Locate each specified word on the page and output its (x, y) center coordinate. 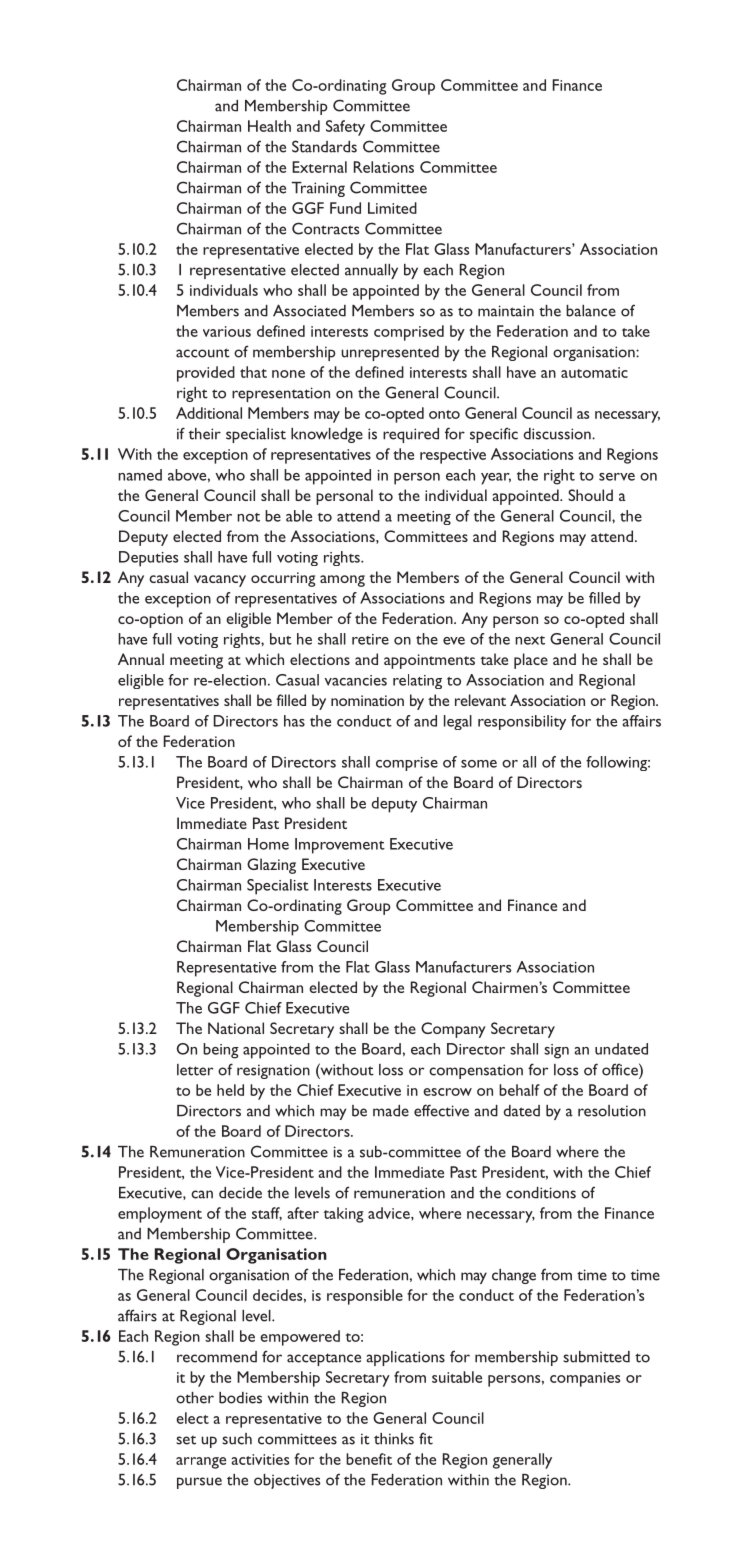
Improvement (340, 846)
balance (591, 311)
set (186, 1440)
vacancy (220, 581)
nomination (367, 700)
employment (160, 1215)
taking (344, 1215)
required (411, 435)
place (531, 661)
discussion (558, 434)
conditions (541, 1193)
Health (269, 126)
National (236, 1028)
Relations (384, 167)
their (205, 434)
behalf (519, 1090)
